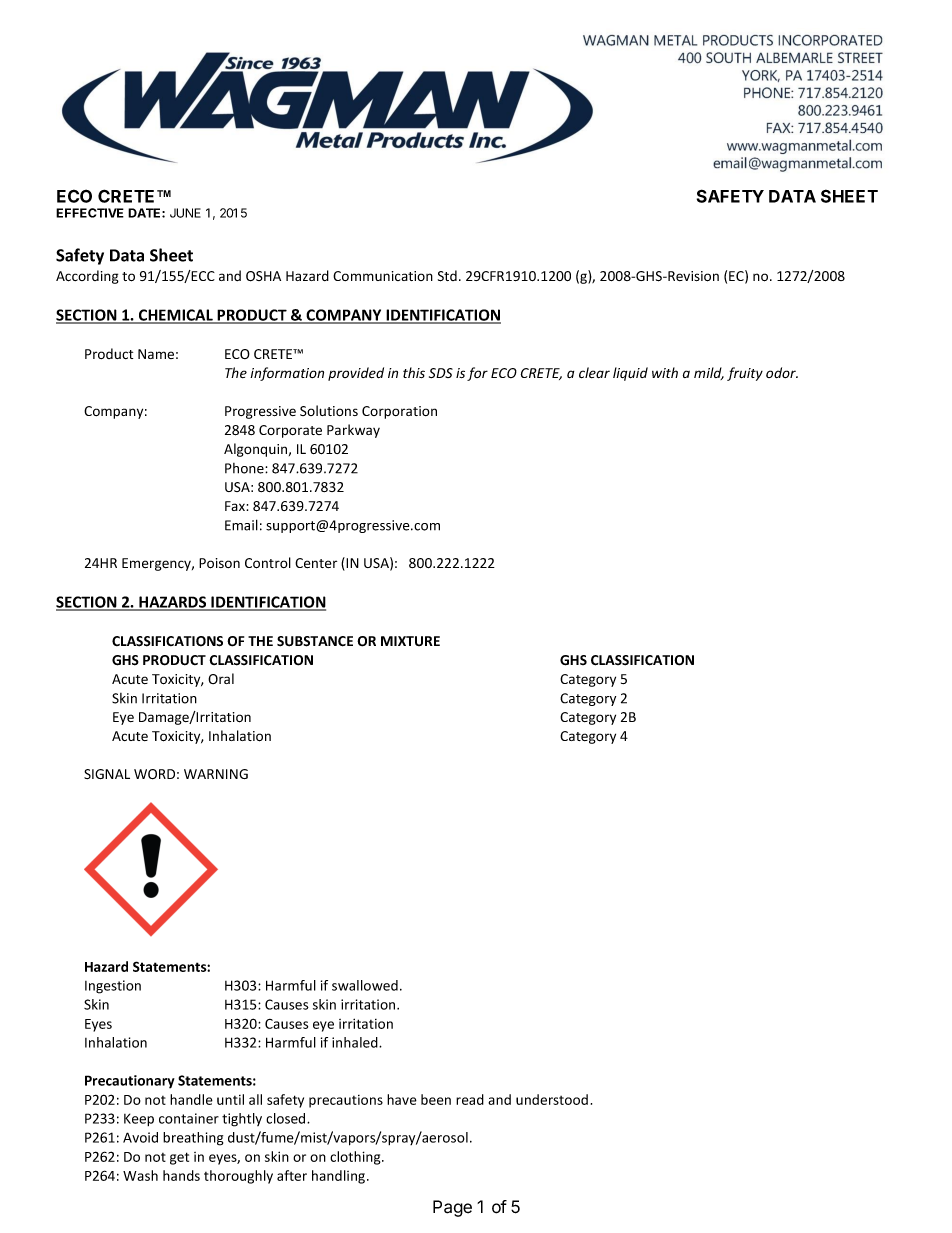 This screenshot has height=1233, width=952. Describe the element at coordinates (709, 373) in the screenshot. I see `mild` at that location.
